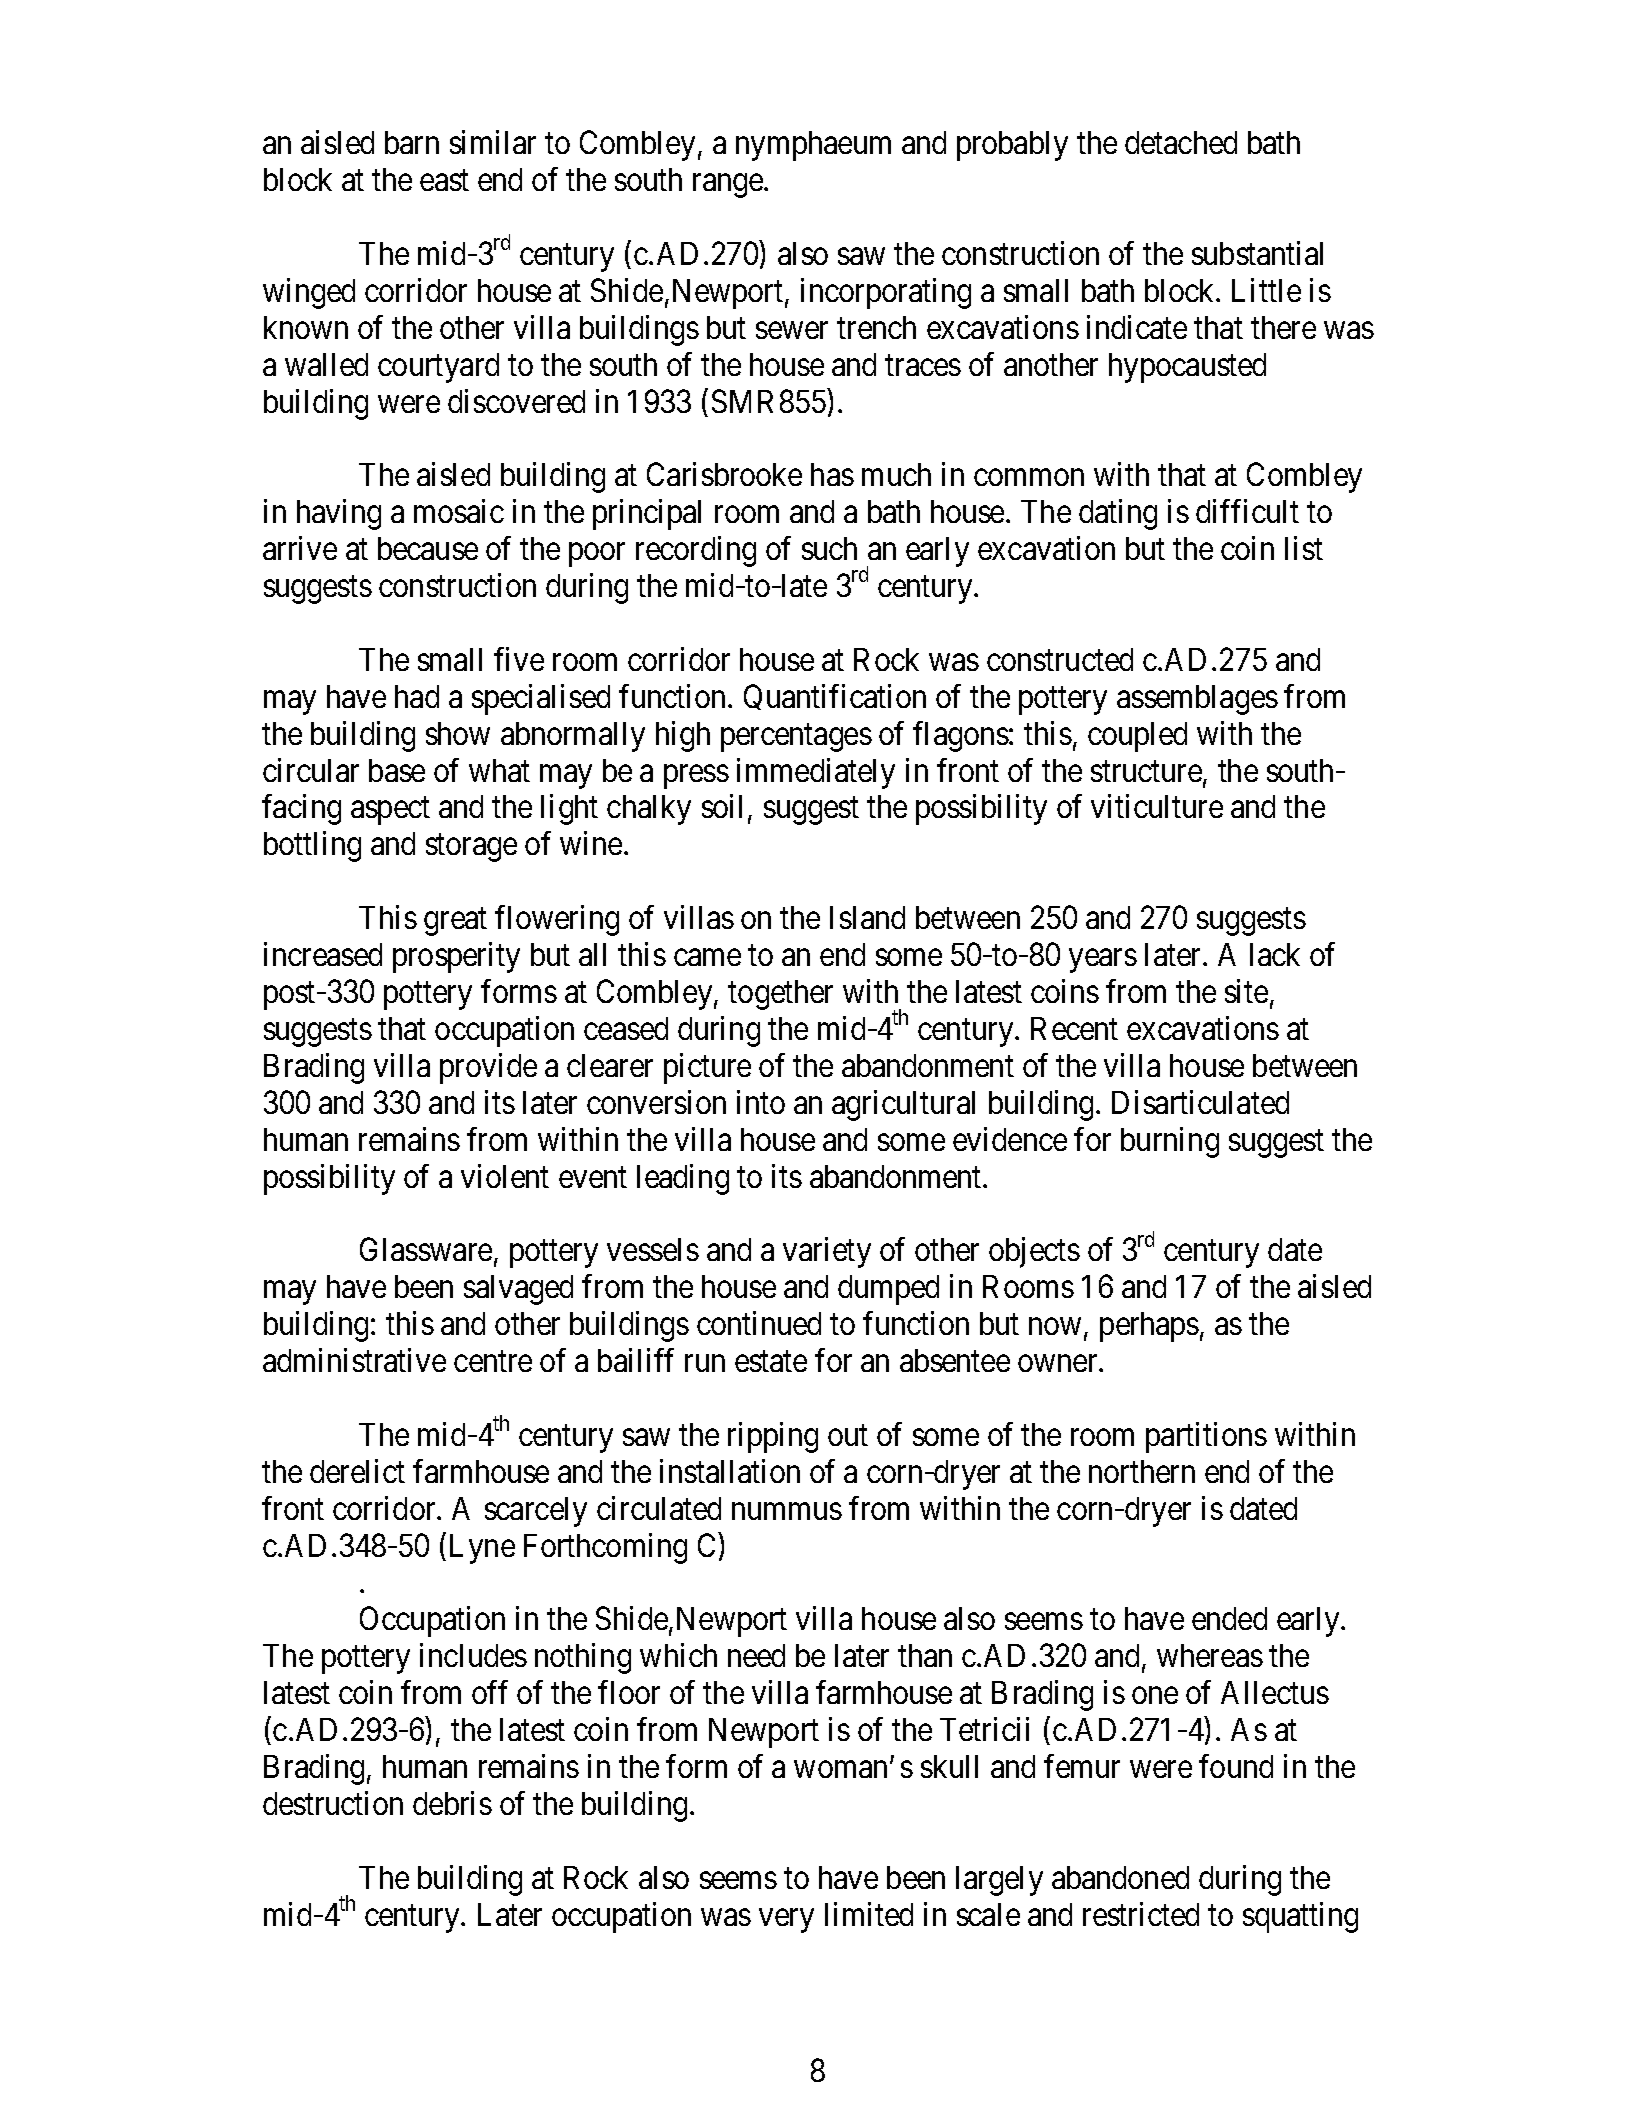 The height and width of the document is (2118, 1636). What do you see at coordinates (444, 181) in the document?
I see `east` at bounding box center [444, 181].
